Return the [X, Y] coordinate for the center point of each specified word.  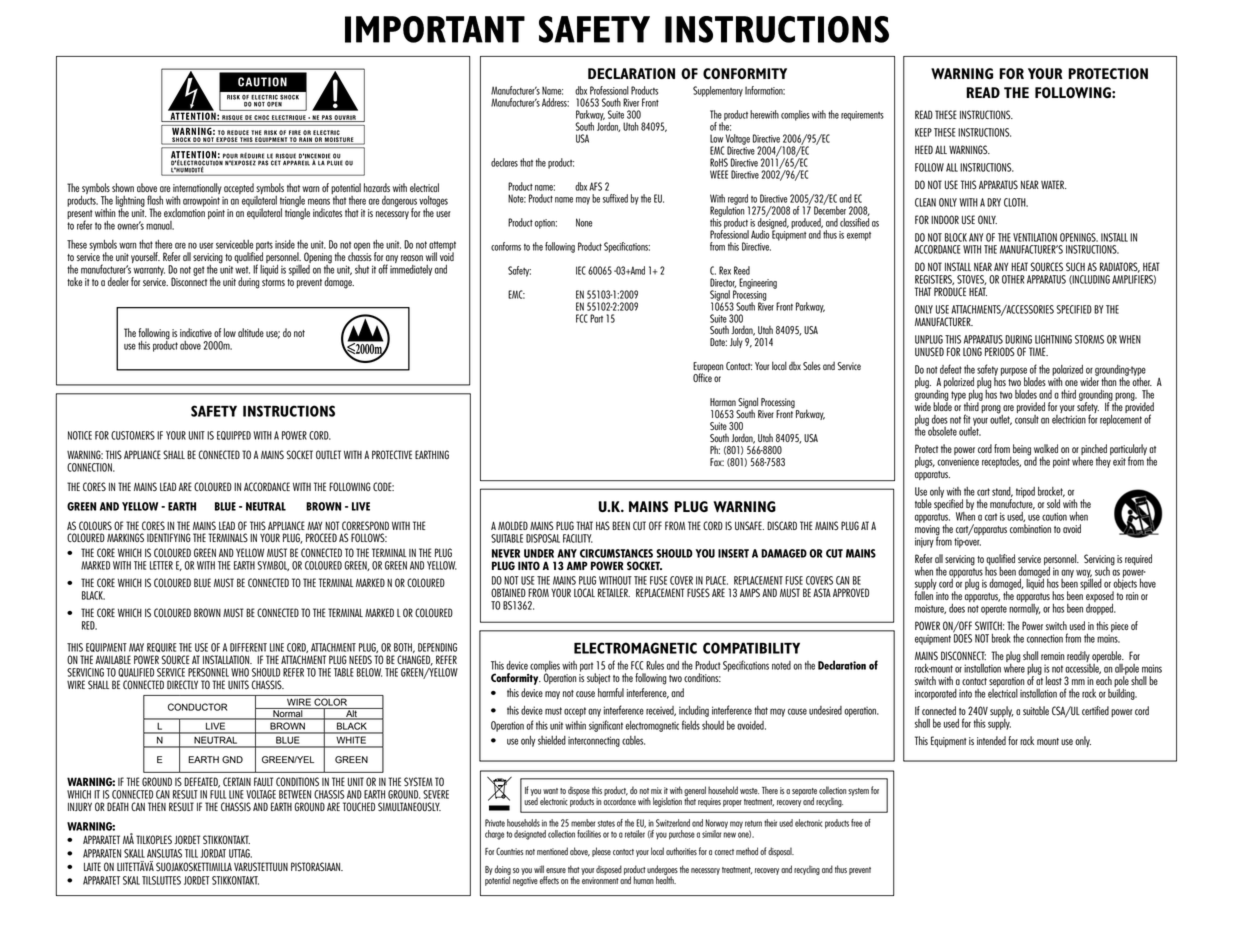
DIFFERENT [248, 647]
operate [994, 610]
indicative [196, 332]
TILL [191, 853]
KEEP [923, 132]
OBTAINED [508, 592]
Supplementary [718, 91]
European [708, 368]
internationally [197, 190]
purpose [1015, 372]
